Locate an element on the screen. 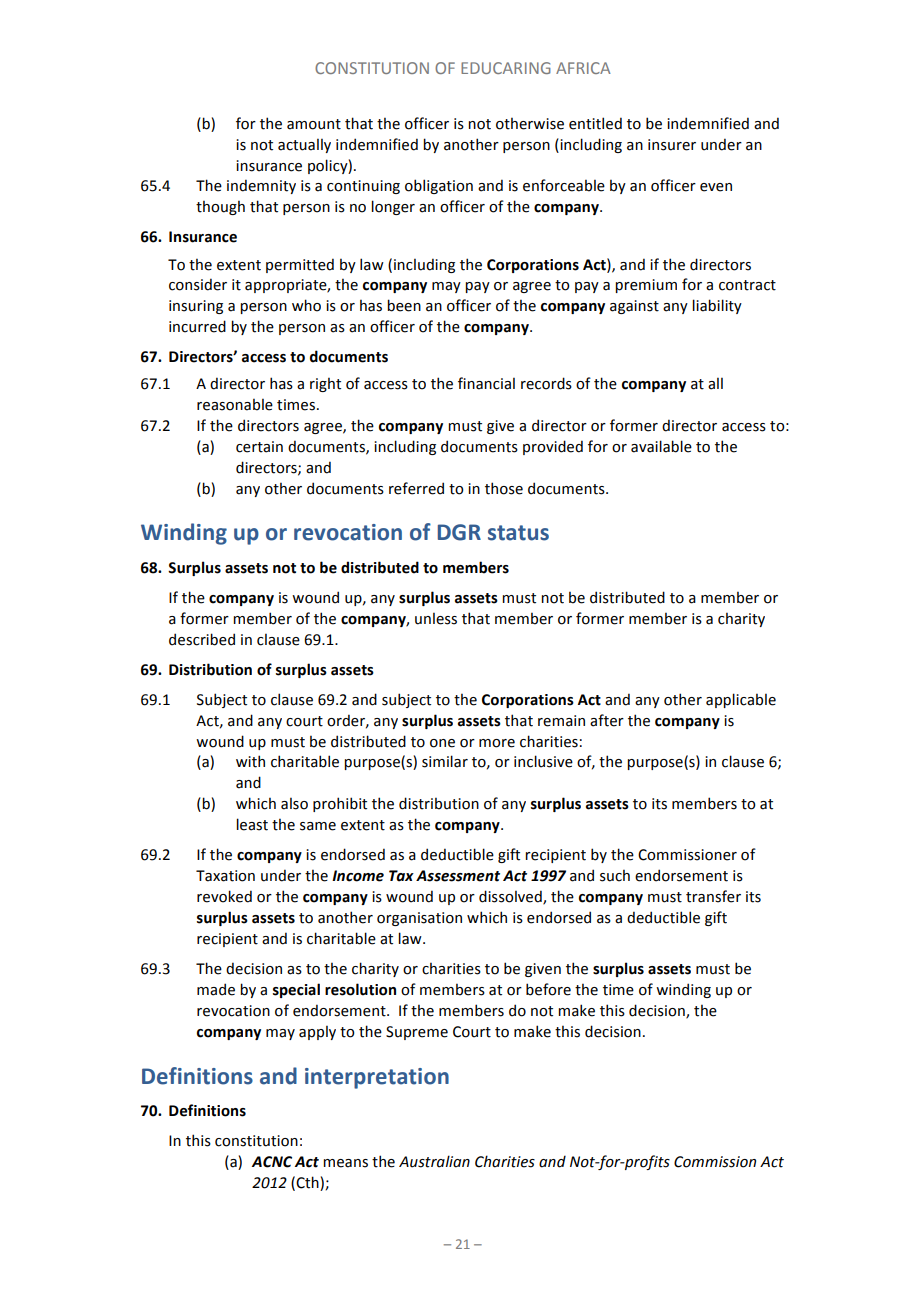 The height and width of the screenshot is (1308, 924). before is located at coordinates (548, 989).
